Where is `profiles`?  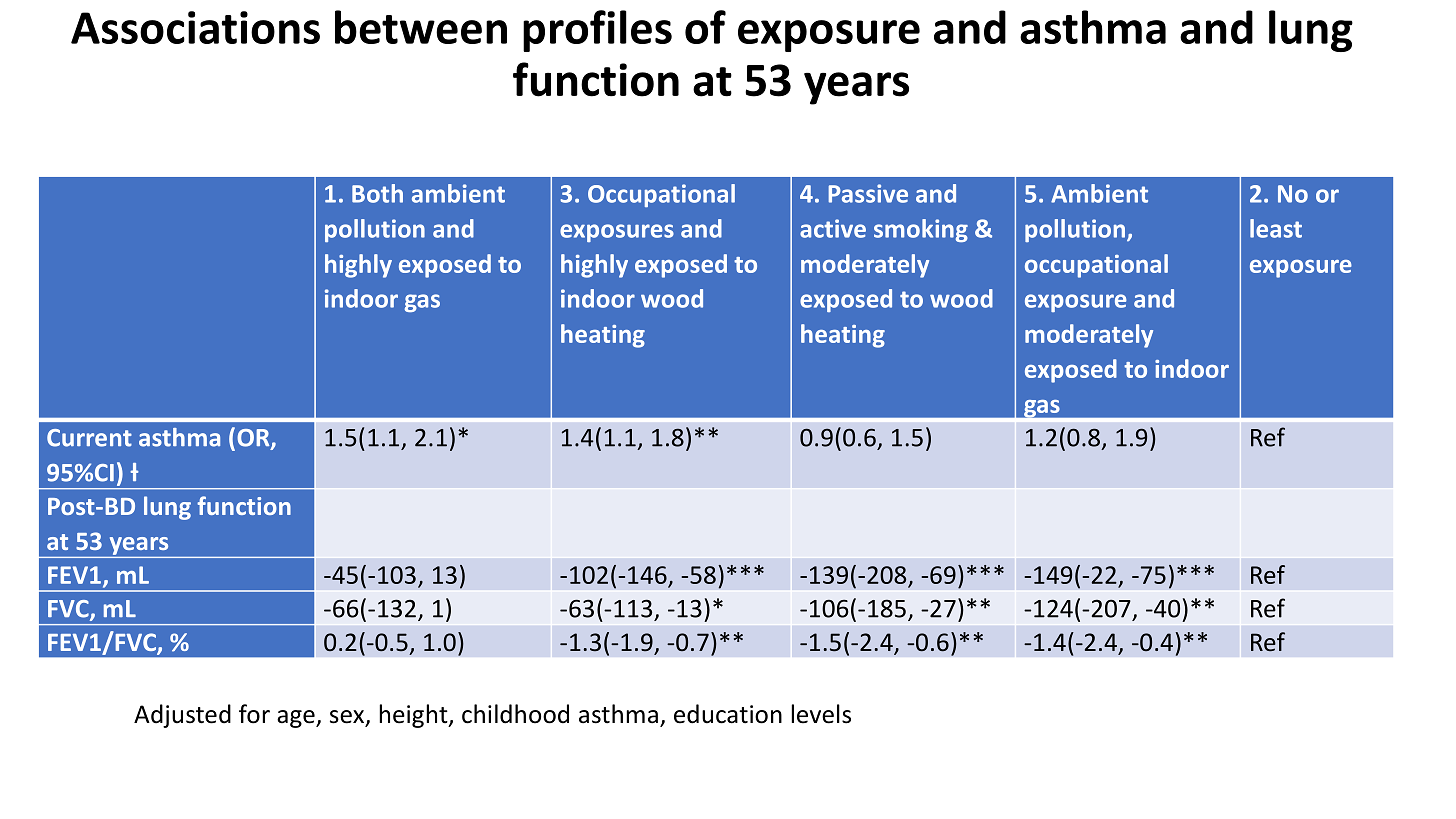 profiles is located at coordinates (597, 31).
